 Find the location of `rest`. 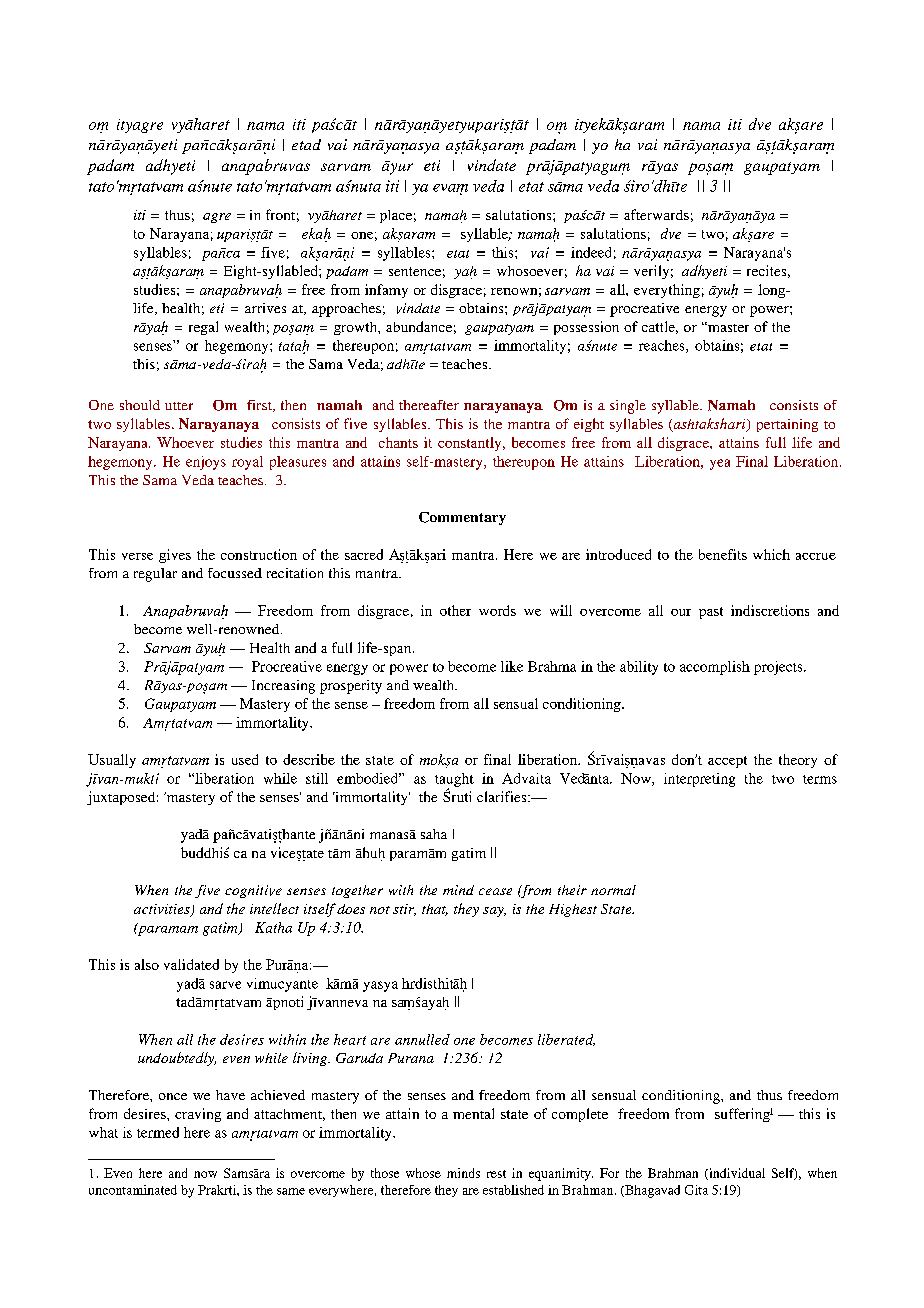

rest is located at coordinates (496, 1174).
